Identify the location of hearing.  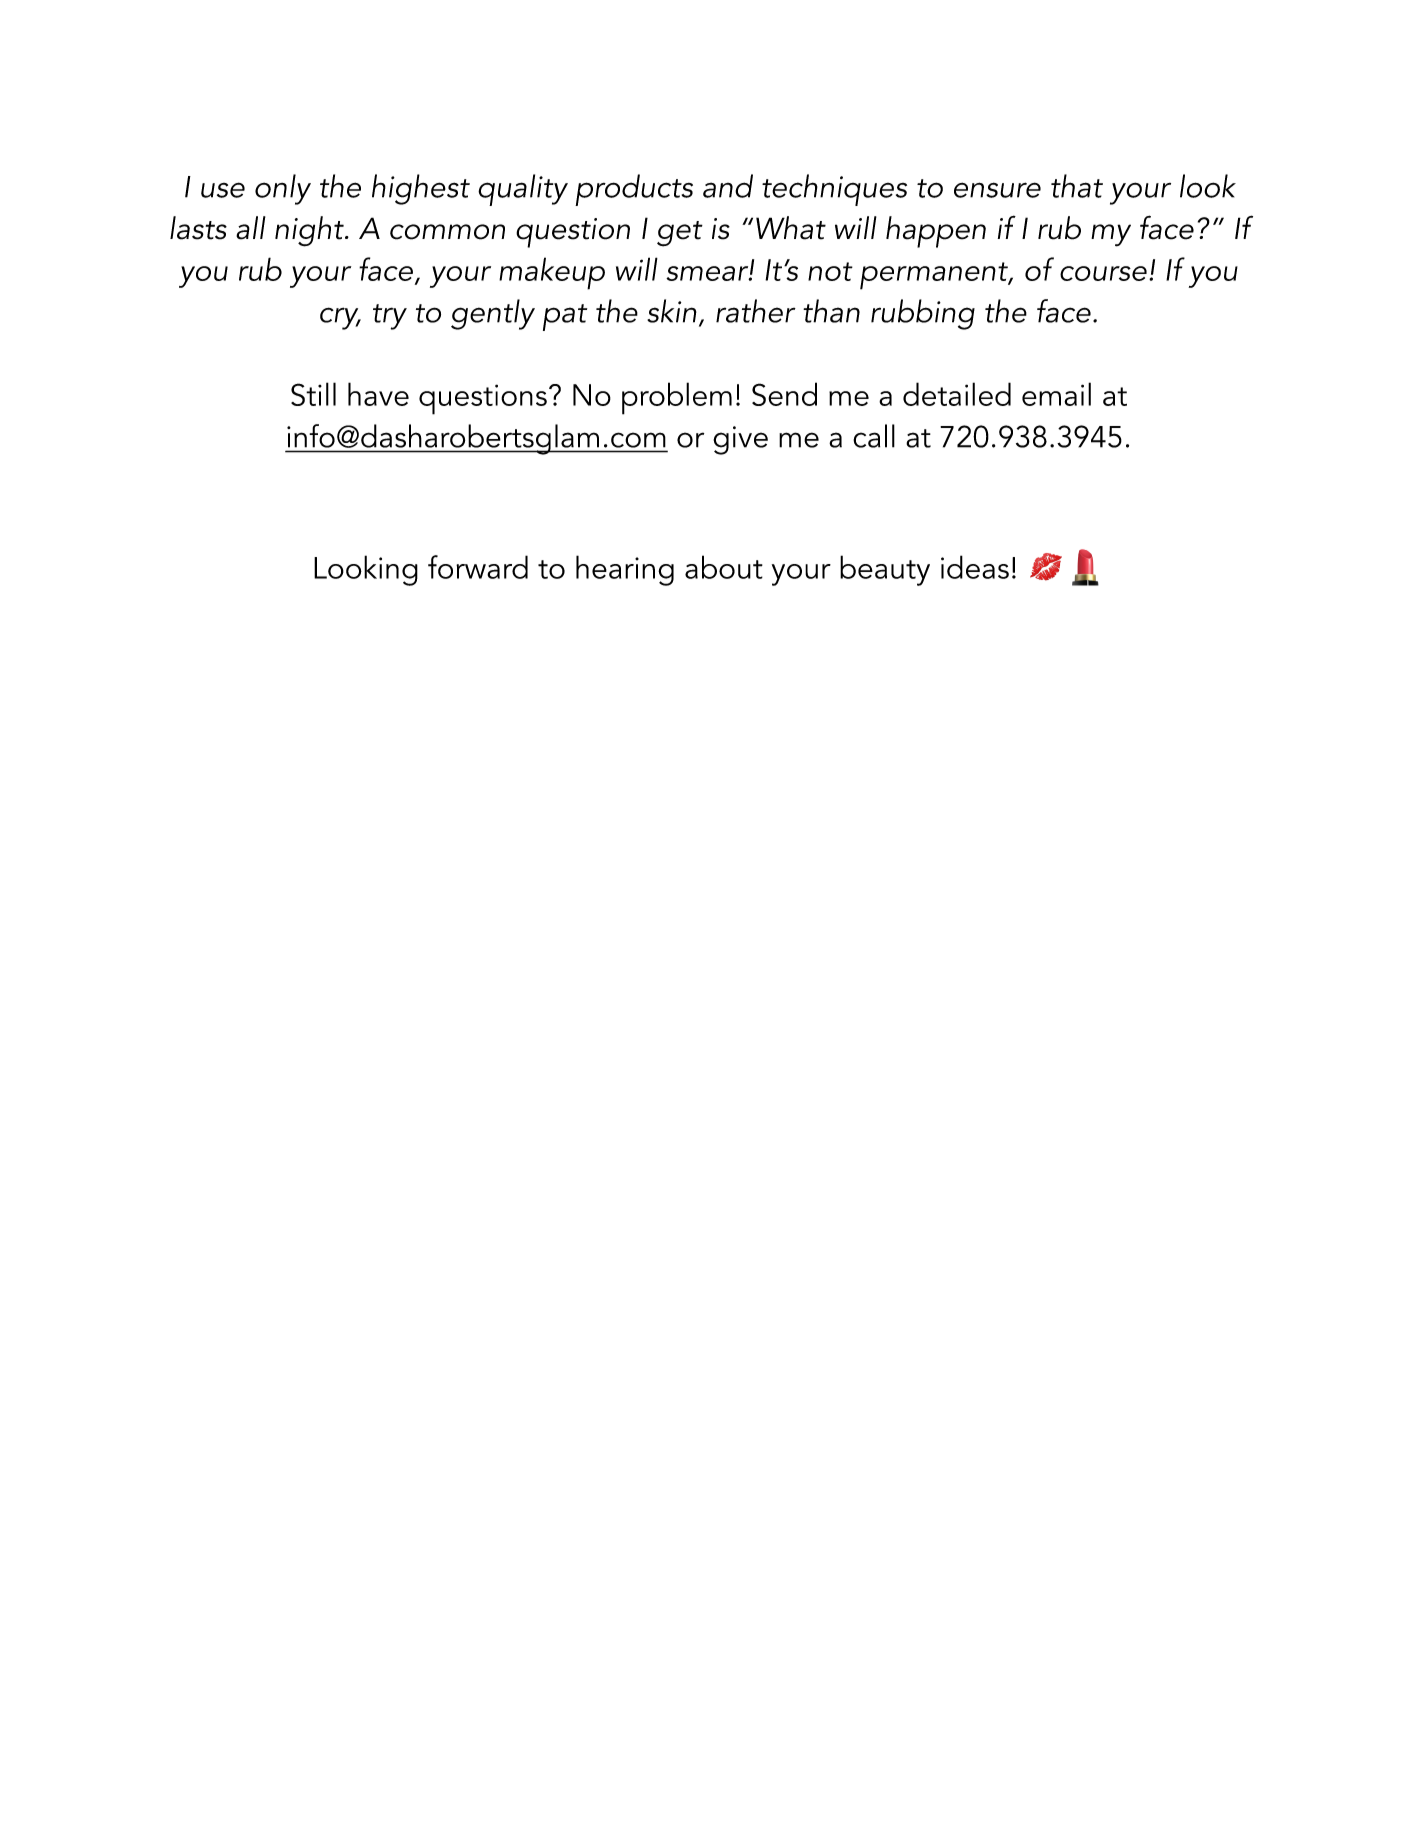
(625, 570).
